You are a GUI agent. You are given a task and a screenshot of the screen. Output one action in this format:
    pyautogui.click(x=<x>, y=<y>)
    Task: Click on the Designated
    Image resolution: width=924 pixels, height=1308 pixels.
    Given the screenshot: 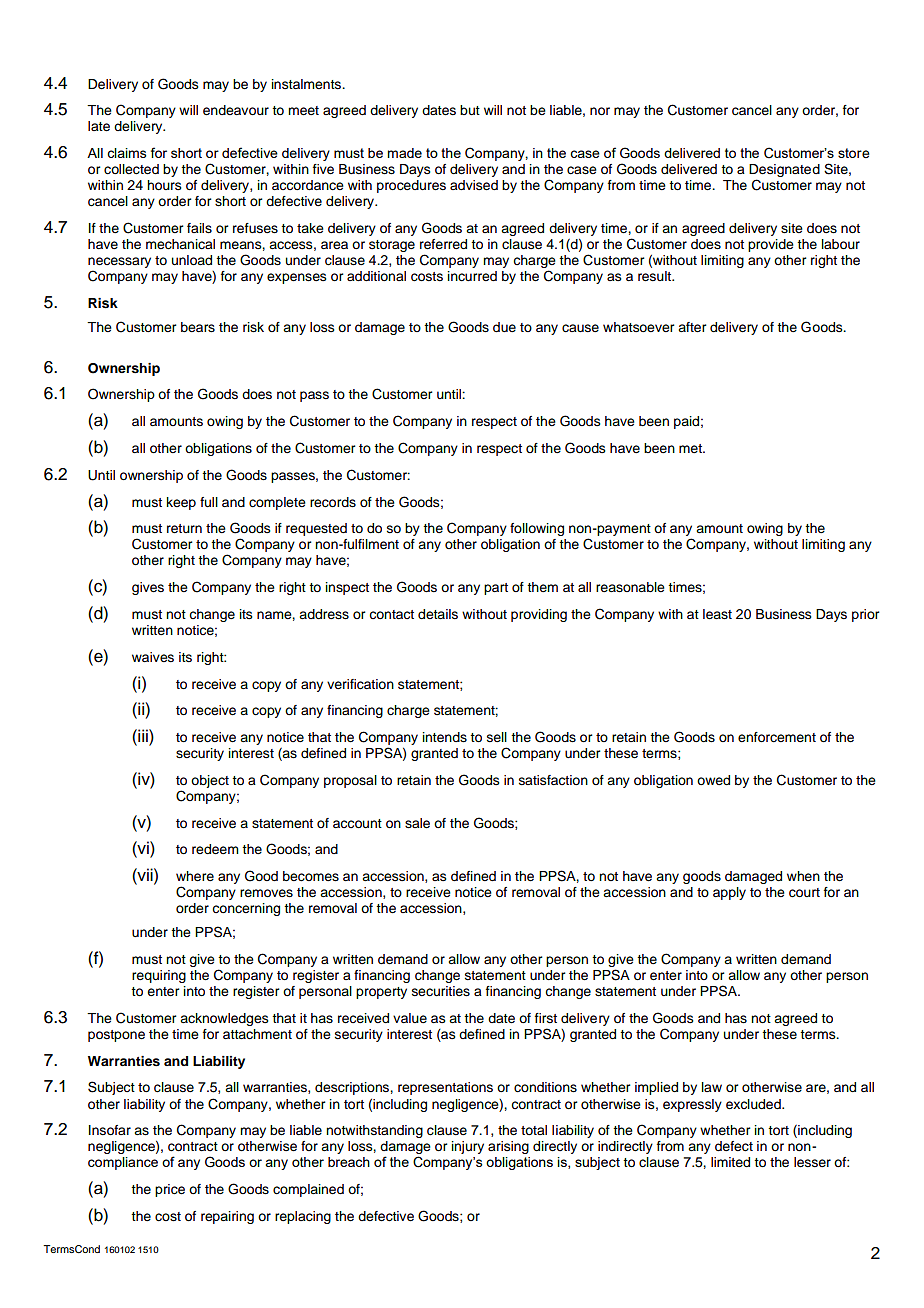 What is the action you would take?
    pyautogui.click(x=784, y=172)
